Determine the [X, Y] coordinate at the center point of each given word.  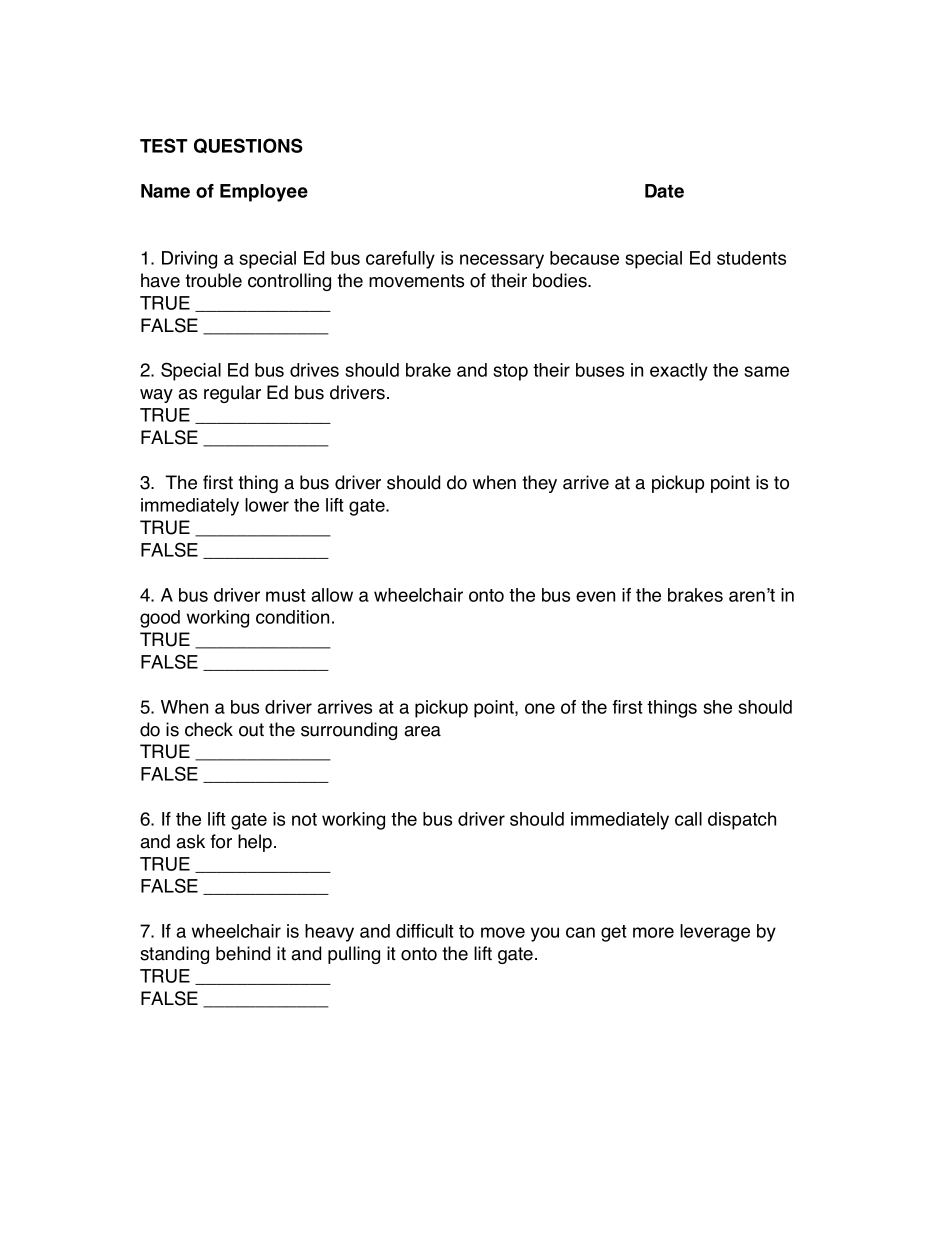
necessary [502, 261]
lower [267, 505]
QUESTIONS [248, 146]
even [595, 596]
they [539, 484]
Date [664, 191]
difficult [425, 931]
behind [243, 953]
